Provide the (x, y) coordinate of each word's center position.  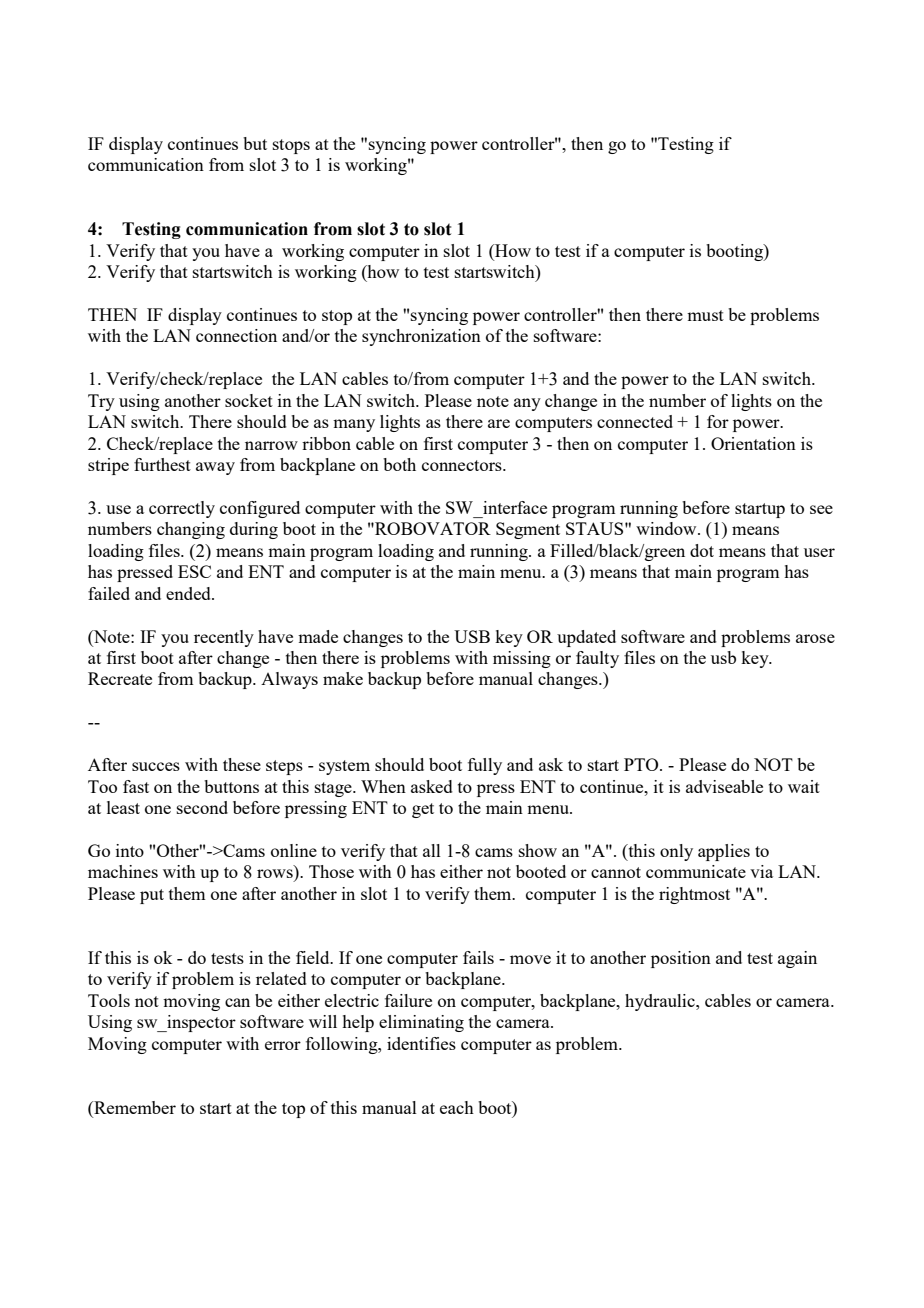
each (457, 1107)
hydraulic (661, 1002)
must (705, 315)
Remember (134, 1109)
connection (236, 335)
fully (485, 766)
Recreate (120, 678)
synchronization (421, 337)
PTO (642, 764)
